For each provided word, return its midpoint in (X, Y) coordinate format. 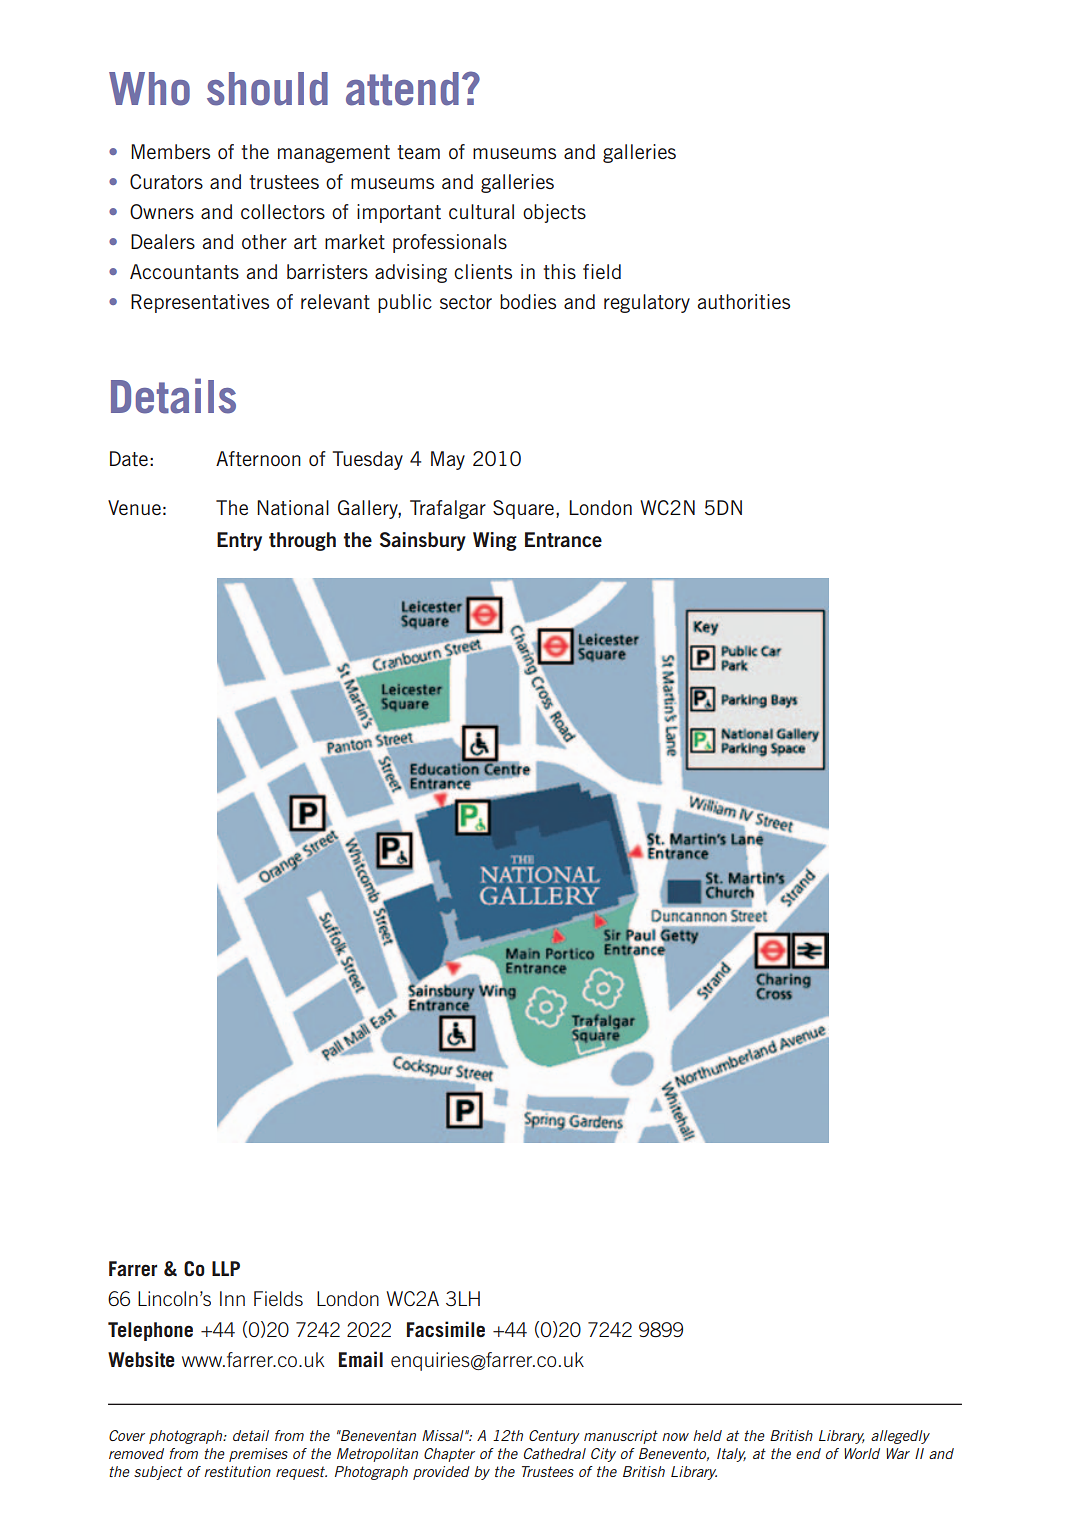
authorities (743, 302)
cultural (481, 211)
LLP (226, 1268)
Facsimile (446, 1329)
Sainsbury (423, 541)
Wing (495, 541)
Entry (239, 541)
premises (258, 1455)
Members (170, 151)
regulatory (647, 303)
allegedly (900, 1437)
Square (525, 509)
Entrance (563, 539)
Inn (232, 1298)
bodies (528, 301)
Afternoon (258, 458)
